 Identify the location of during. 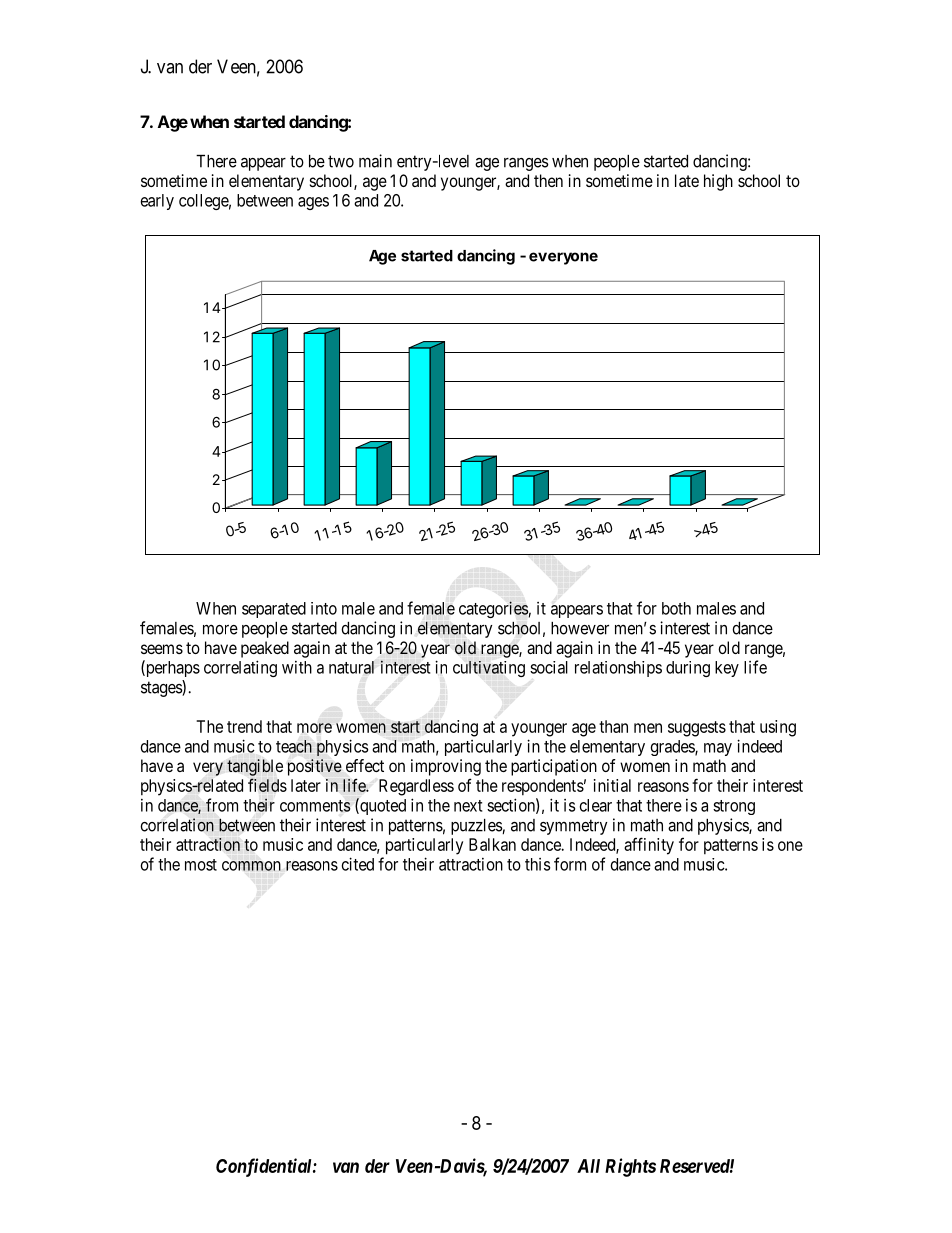
(688, 669).
